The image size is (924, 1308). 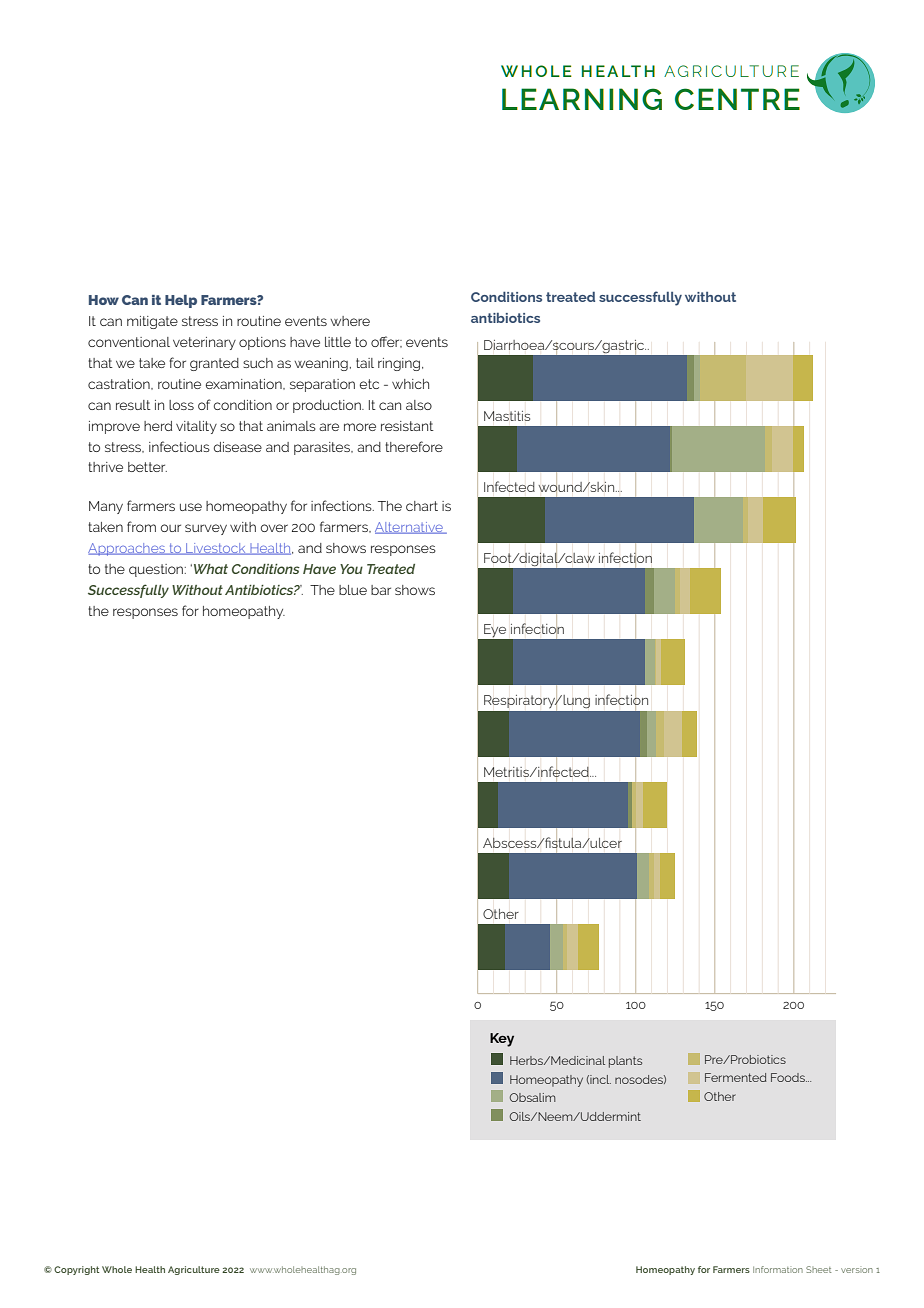 I want to click on mitigate, so click(x=152, y=322).
